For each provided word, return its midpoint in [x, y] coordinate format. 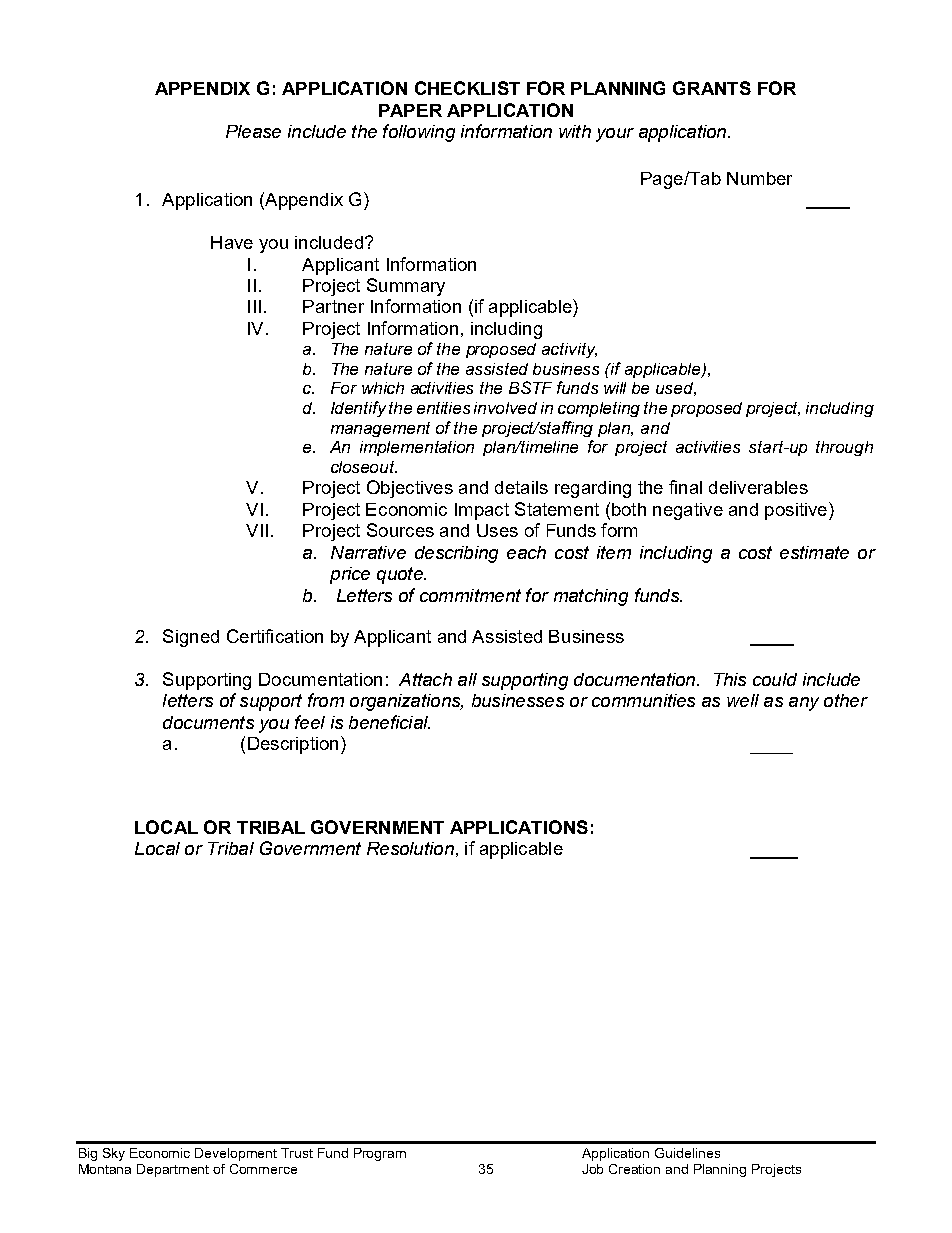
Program [380, 1154]
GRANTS [712, 88]
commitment [470, 595]
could [775, 679]
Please [253, 131]
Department [173, 1170]
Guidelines [687, 1153]
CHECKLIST [467, 88]
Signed [191, 638]
